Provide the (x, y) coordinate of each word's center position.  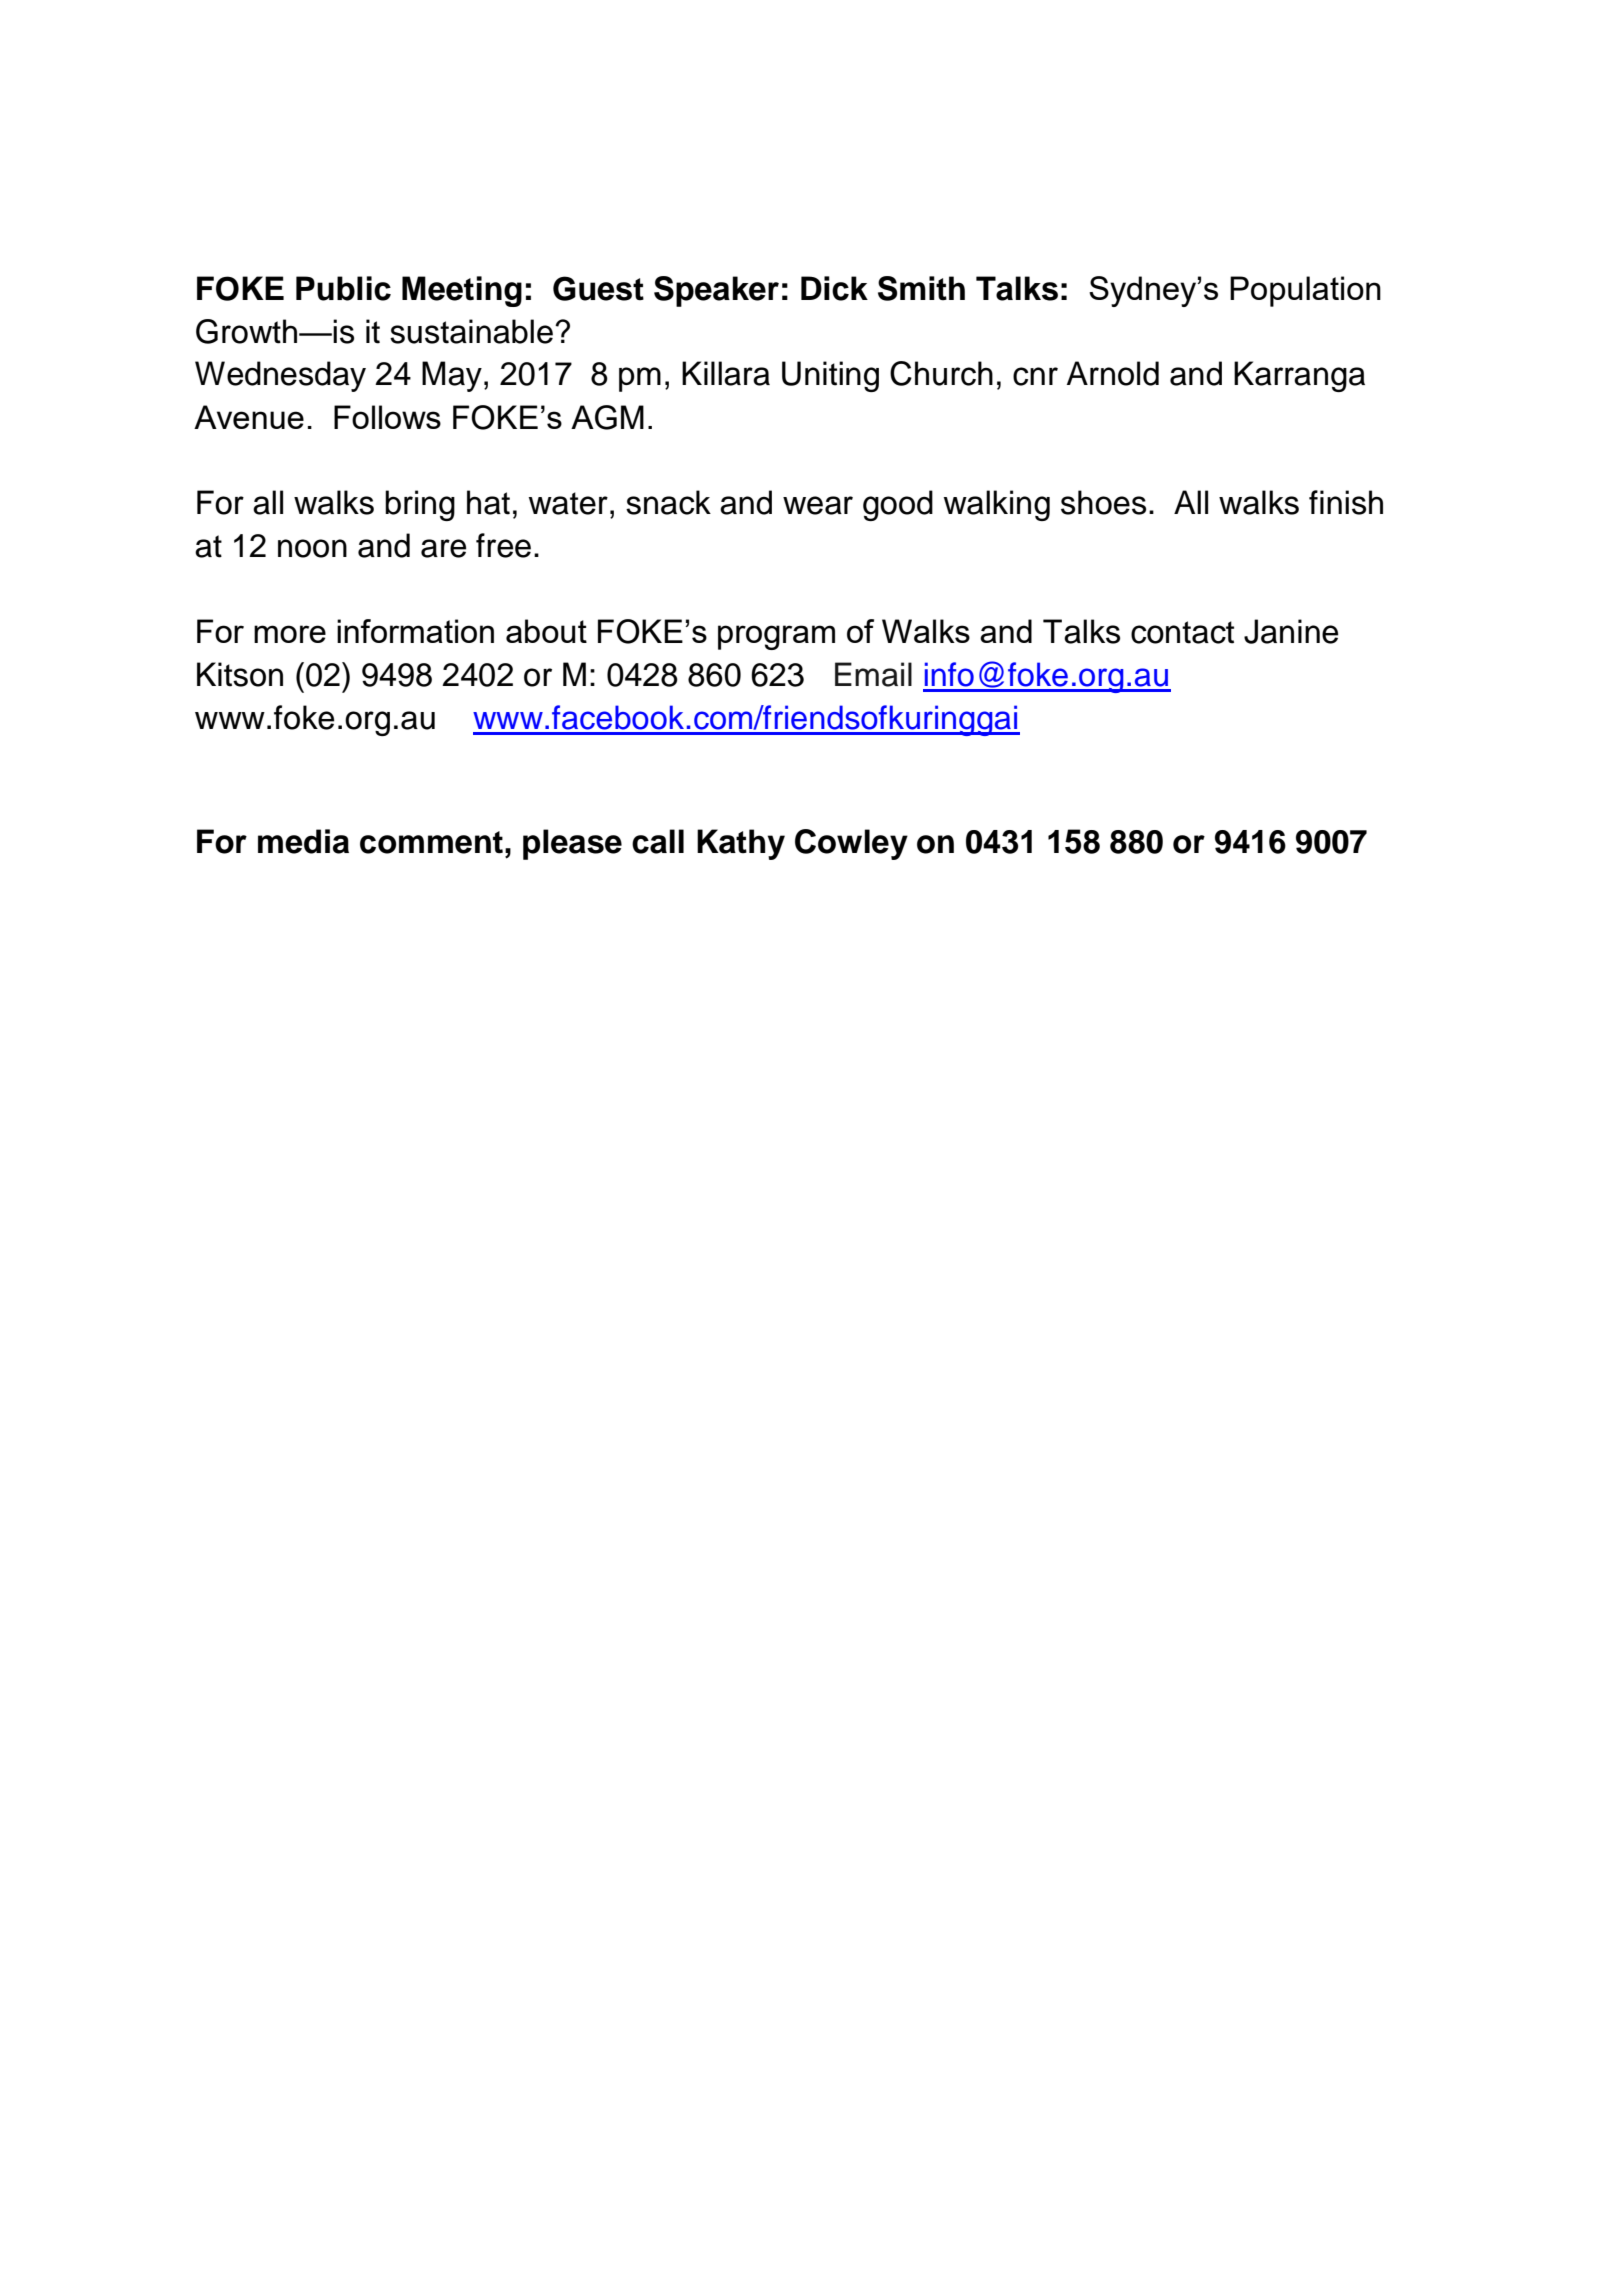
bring (420, 505)
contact (1182, 632)
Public (343, 288)
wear (818, 505)
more (290, 634)
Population (1305, 291)
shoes (1103, 502)
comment (431, 842)
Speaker (716, 291)
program (776, 637)
